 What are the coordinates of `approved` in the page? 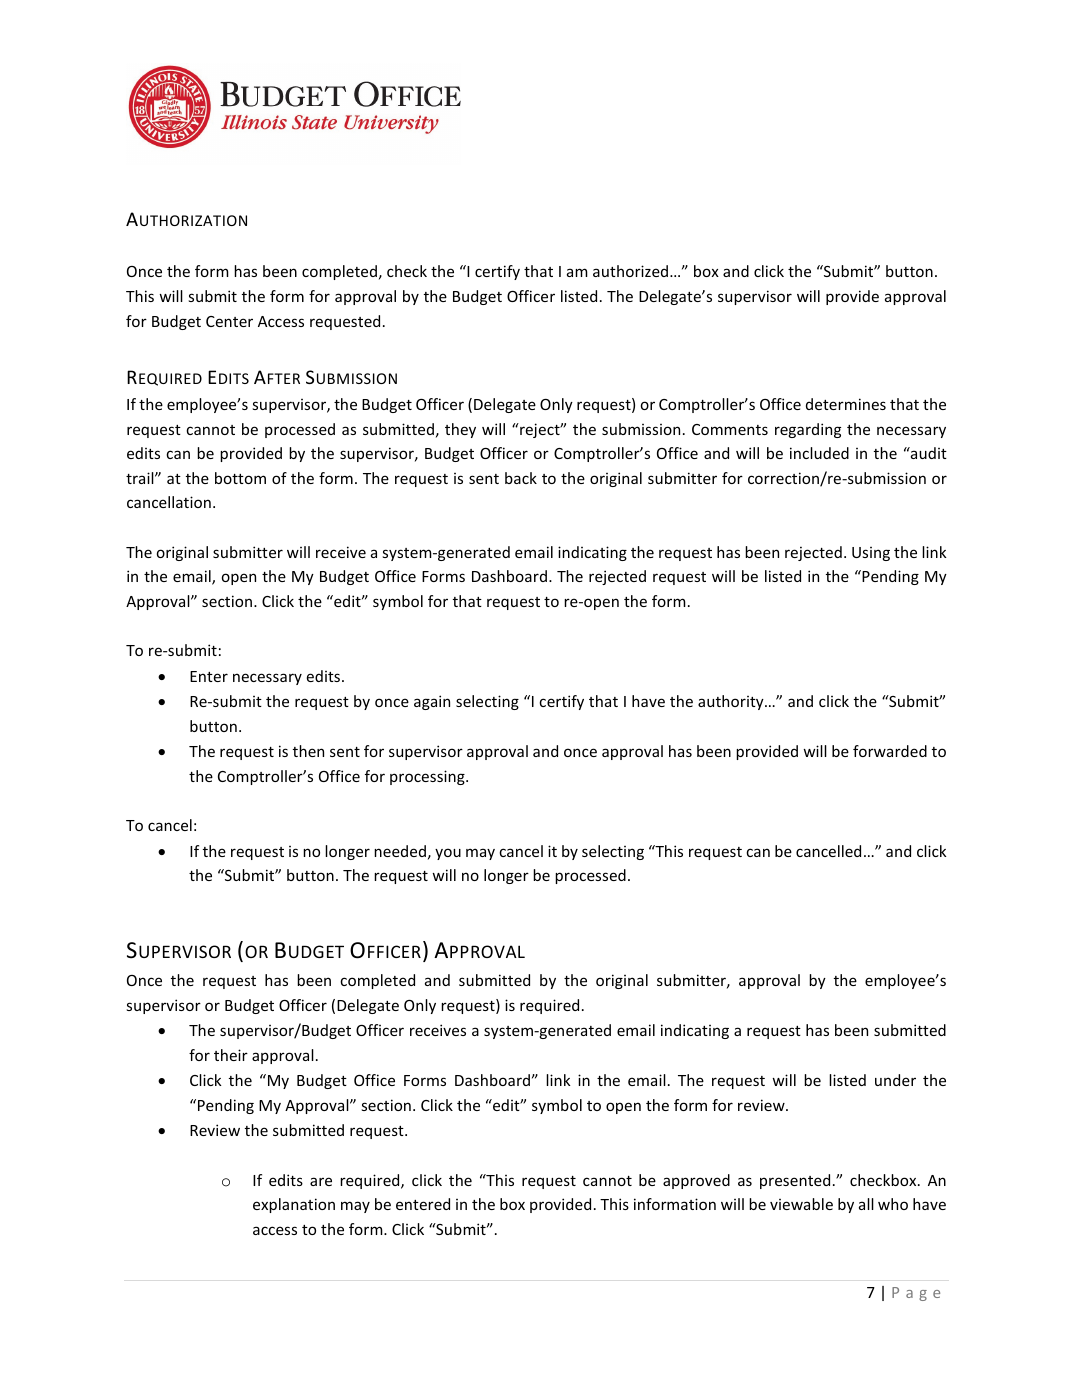 It's located at (696, 1181).
